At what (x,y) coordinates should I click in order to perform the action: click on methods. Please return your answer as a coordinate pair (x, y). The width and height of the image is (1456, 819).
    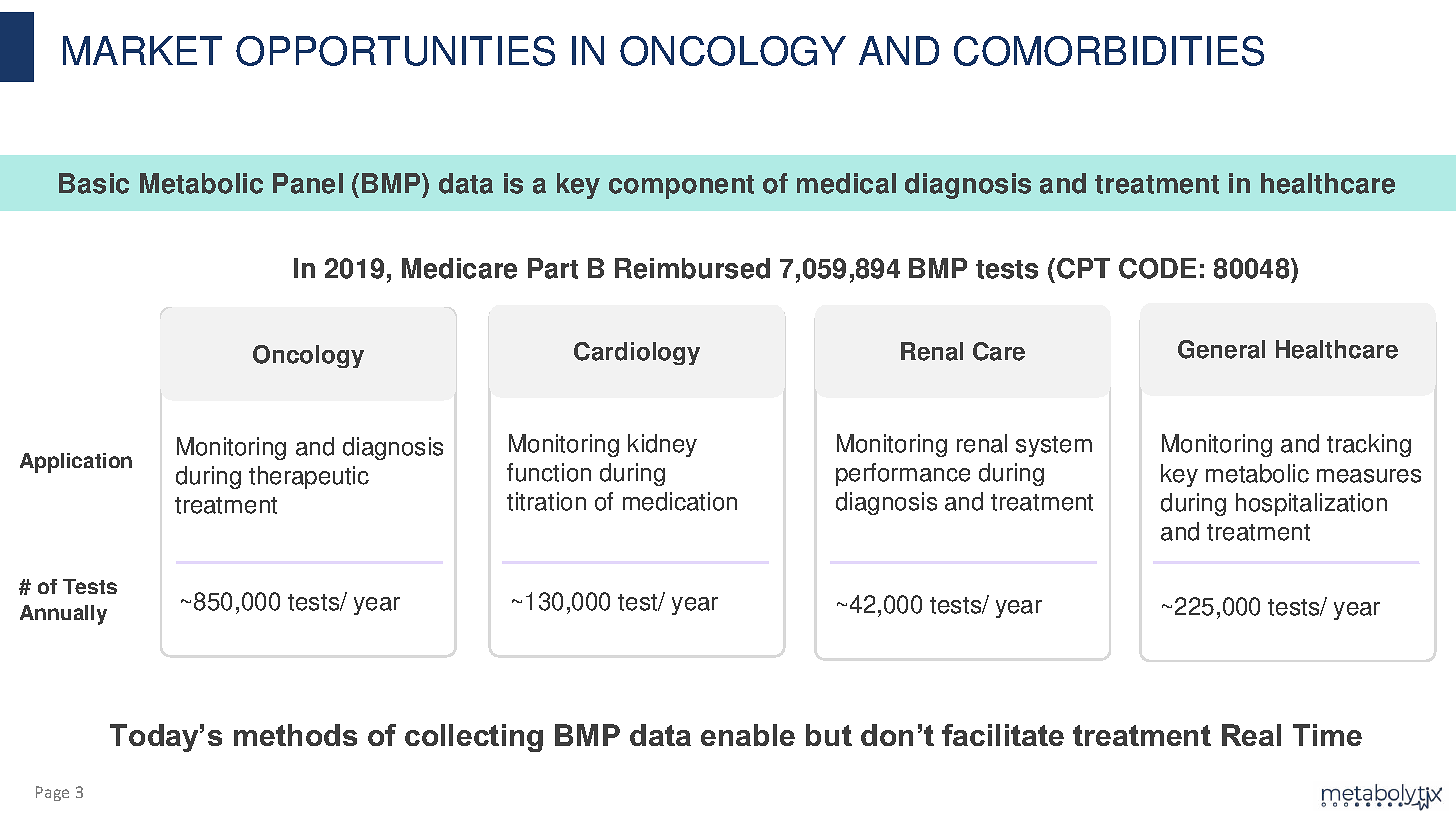
    Looking at the image, I should click on (295, 735).
